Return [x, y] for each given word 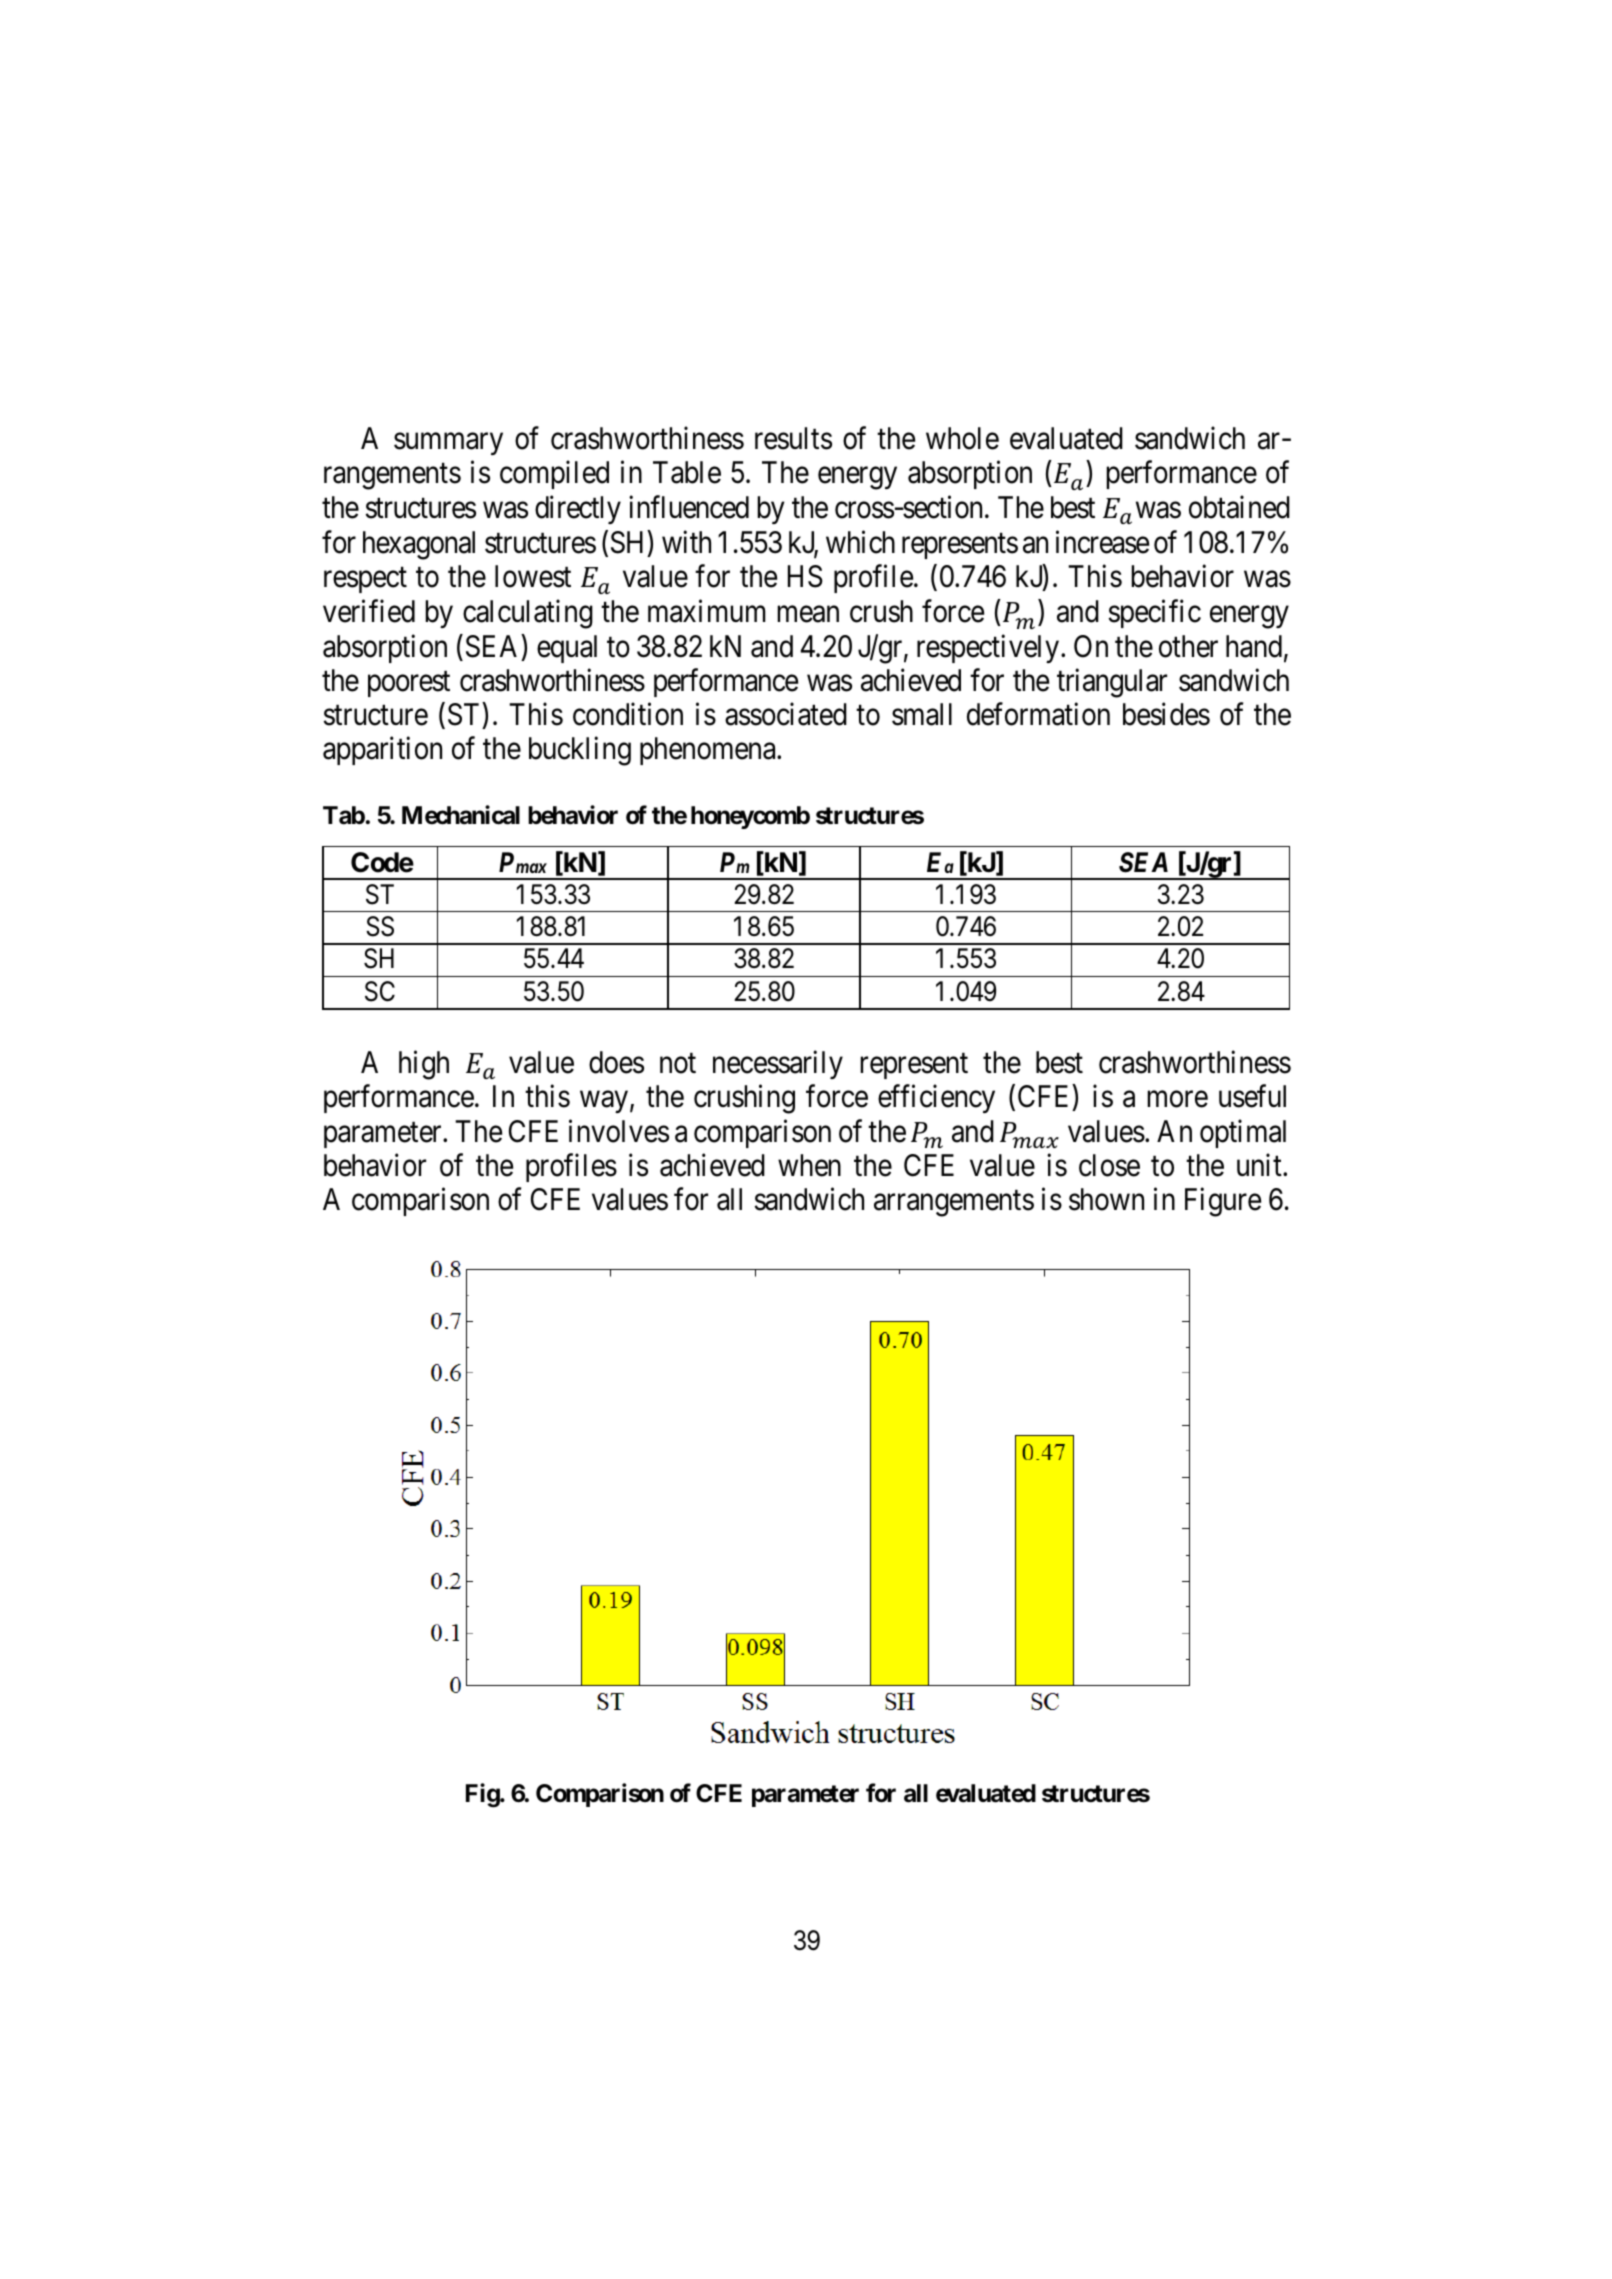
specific [1154, 614]
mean [808, 615]
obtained [1239, 507]
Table [687, 472]
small [922, 714]
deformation [1038, 714]
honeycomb [750, 817]
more [1177, 1099]
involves [619, 1131]
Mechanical [461, 815]
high [424, 1065]
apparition [382, 751]
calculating [528, 614]
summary [448, 444]
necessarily [778, 1065]
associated [786, 714]
